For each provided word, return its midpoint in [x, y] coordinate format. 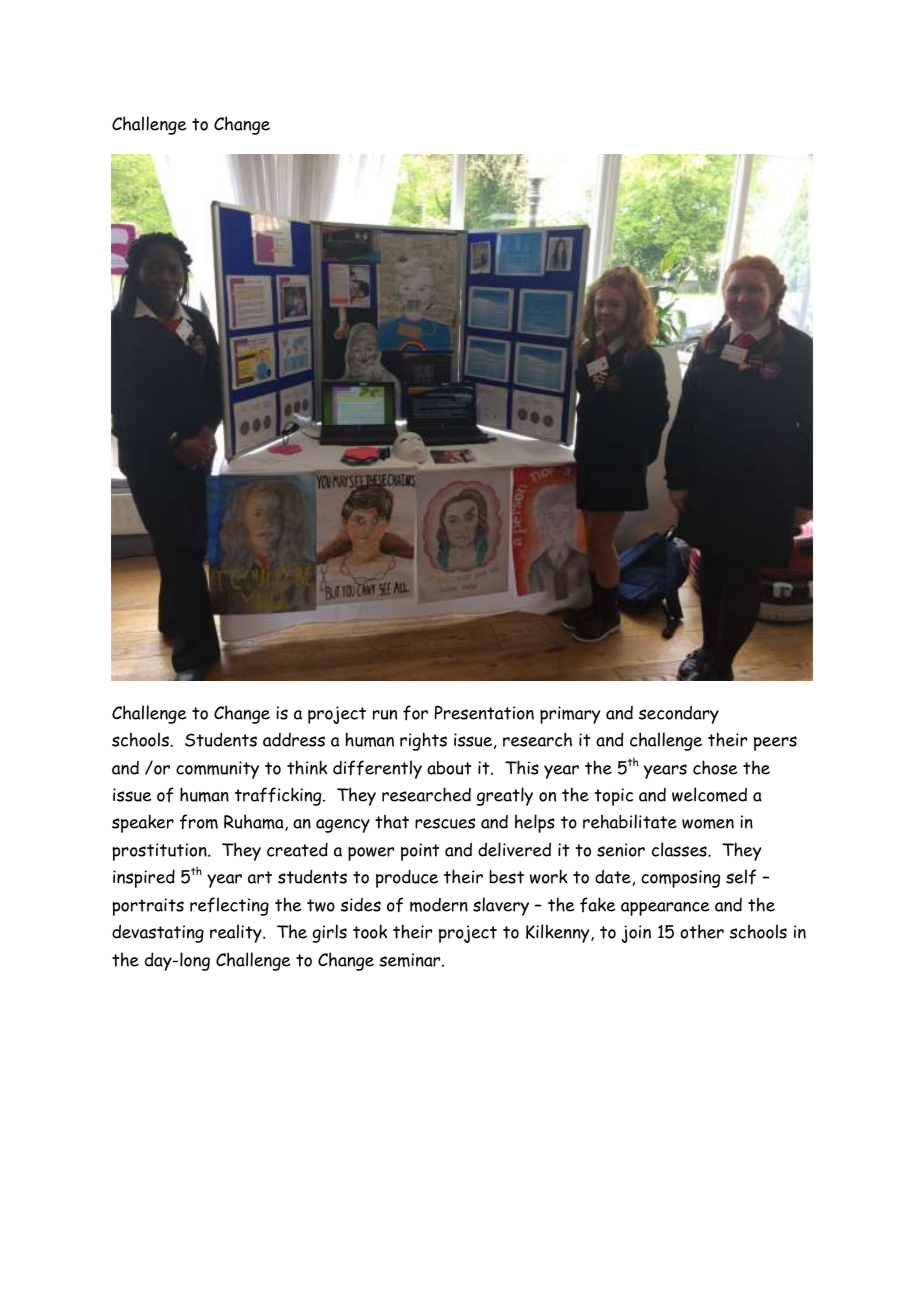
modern [439, 905]
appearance [665, 909]
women [708, 824]
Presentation [484, 713]
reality [237, 933]
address [294, 740]
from [199, 822]
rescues [445, 823]
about [449, 768]
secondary [679, 714]
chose [715, 767]
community [217, 770]
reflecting [229, 906]
